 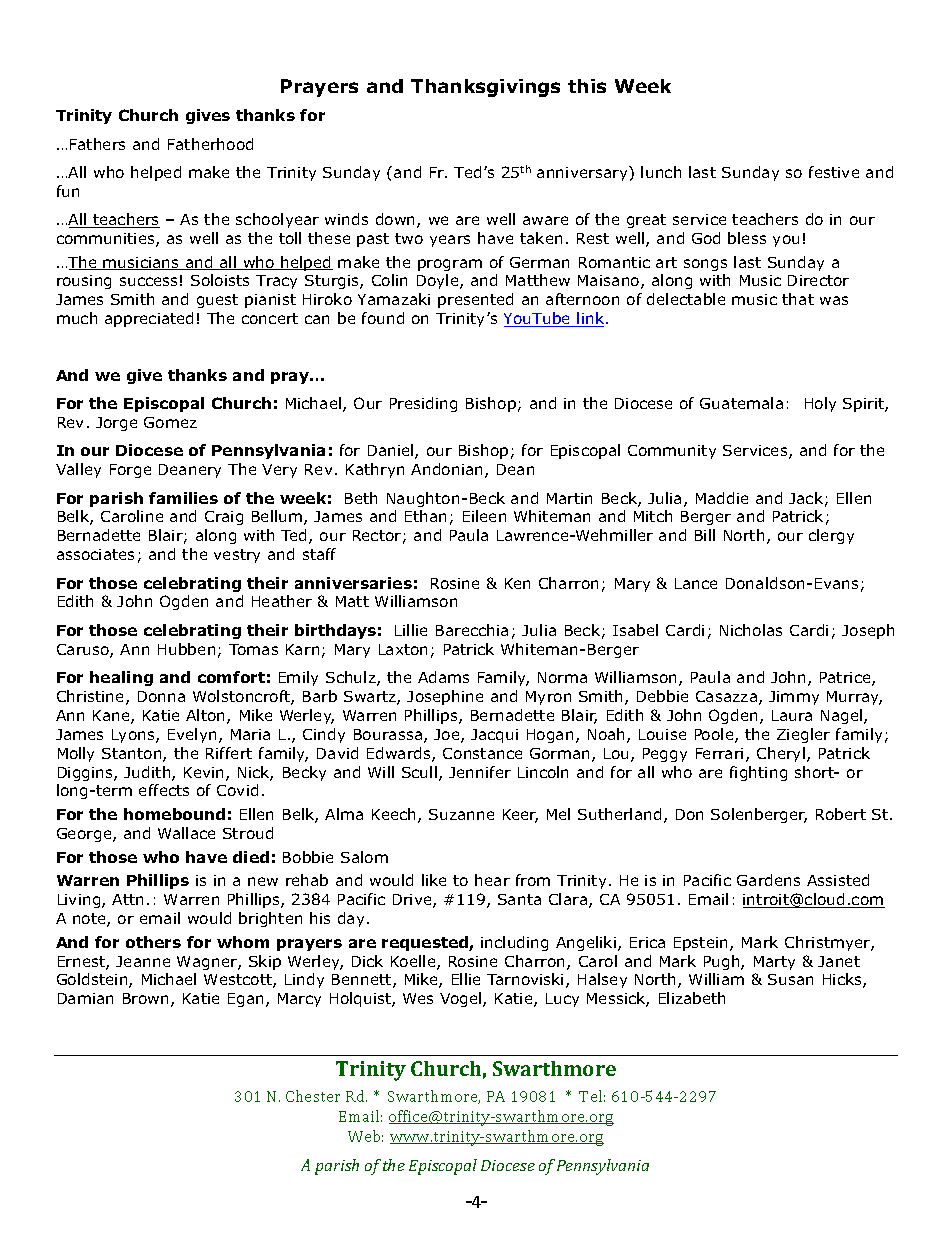 I want to click on Jennifer, so click(x=480, y=772).
